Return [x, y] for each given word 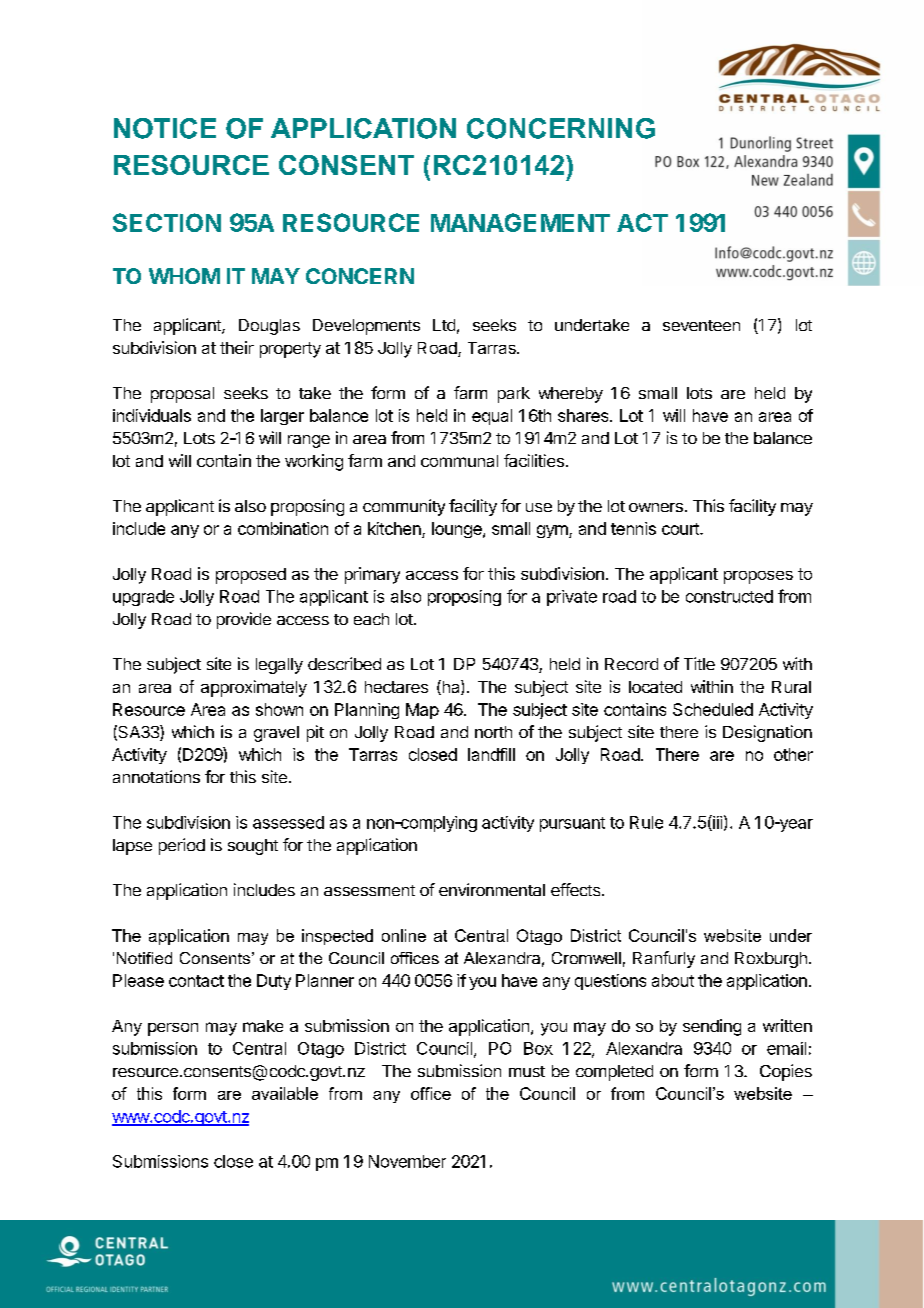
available [285, 1093]
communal [459, 461]
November [407, 1161]
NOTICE [165, 128]
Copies [786, 1072]
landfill [491, 754]
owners [656, 507]
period [182, 846]
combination [283, 528]
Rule [646, 822]
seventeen [701, 325]
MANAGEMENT [520, 222]
